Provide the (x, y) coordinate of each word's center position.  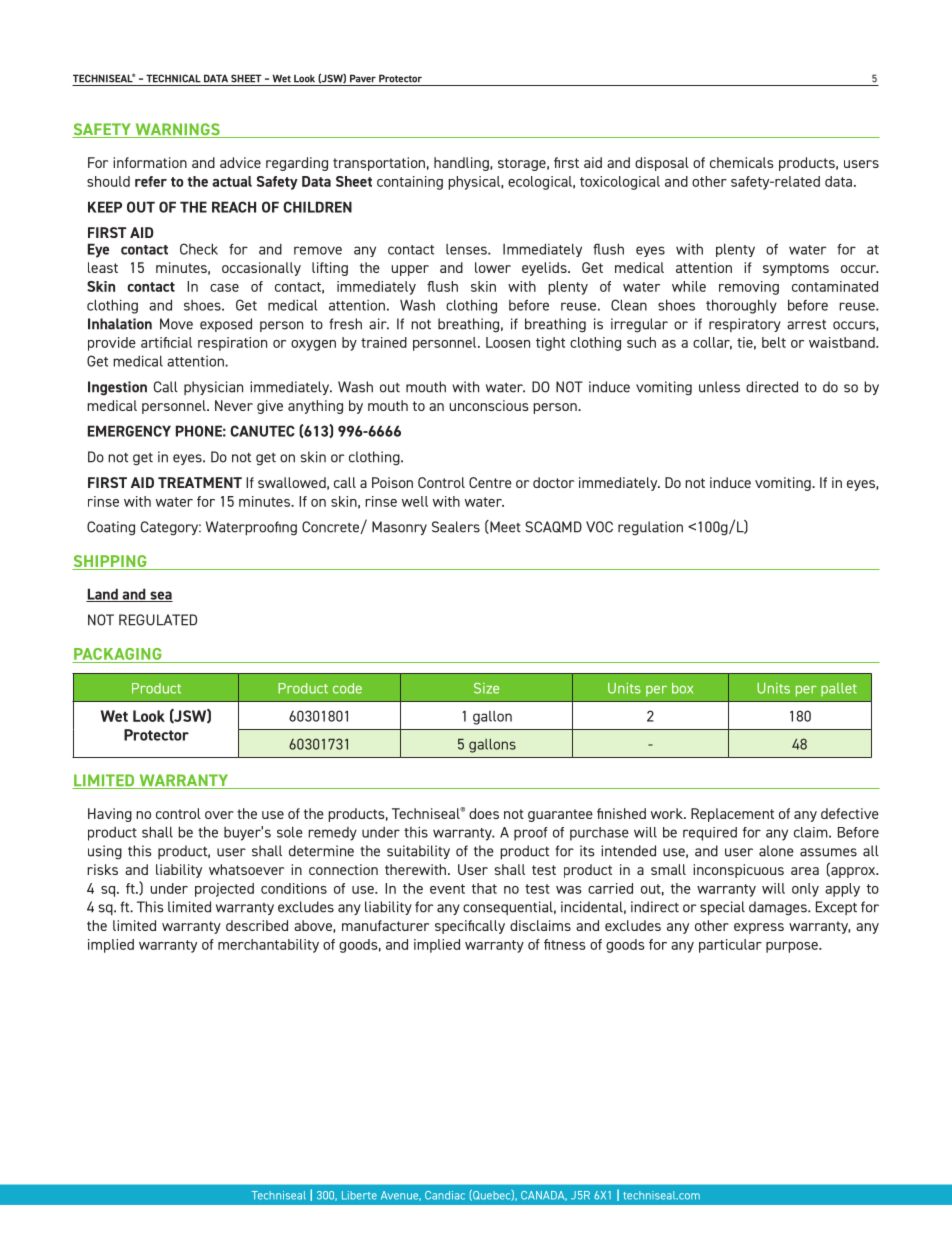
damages (779, 908)
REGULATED (158, 620)
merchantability (268, 946)
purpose (793, 947)
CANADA (544, 1196)
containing (410, 183)
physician (213, 388)
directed (772, 387)
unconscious (488, 405)
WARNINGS (177, 130)
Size (486, 688)
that (484, 888)
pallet (839, 689)
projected (224, 890)
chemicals (741, 162)
